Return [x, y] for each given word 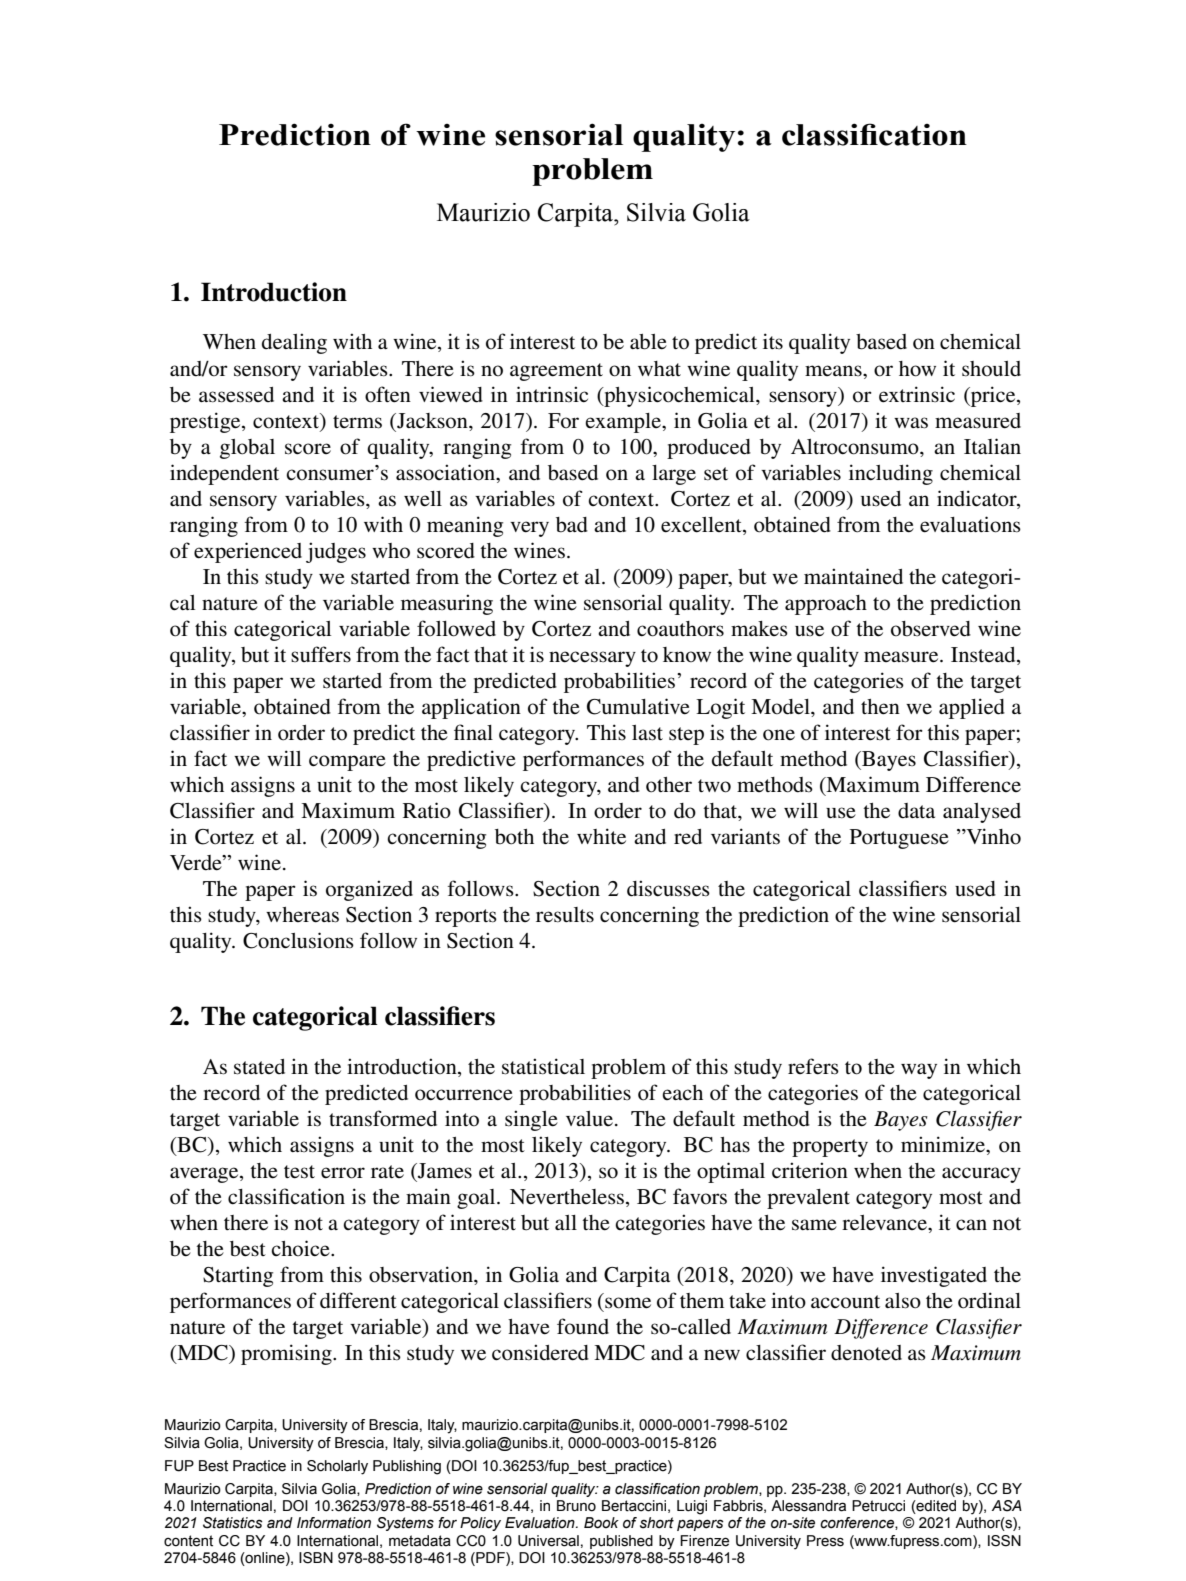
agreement [556, 372]
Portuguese [899, 839]
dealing [294, 343]
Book [601, 1523]
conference [858, 1523]
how [917, 369]
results [565, 915]
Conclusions [298, 940]
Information [334, 1523]
